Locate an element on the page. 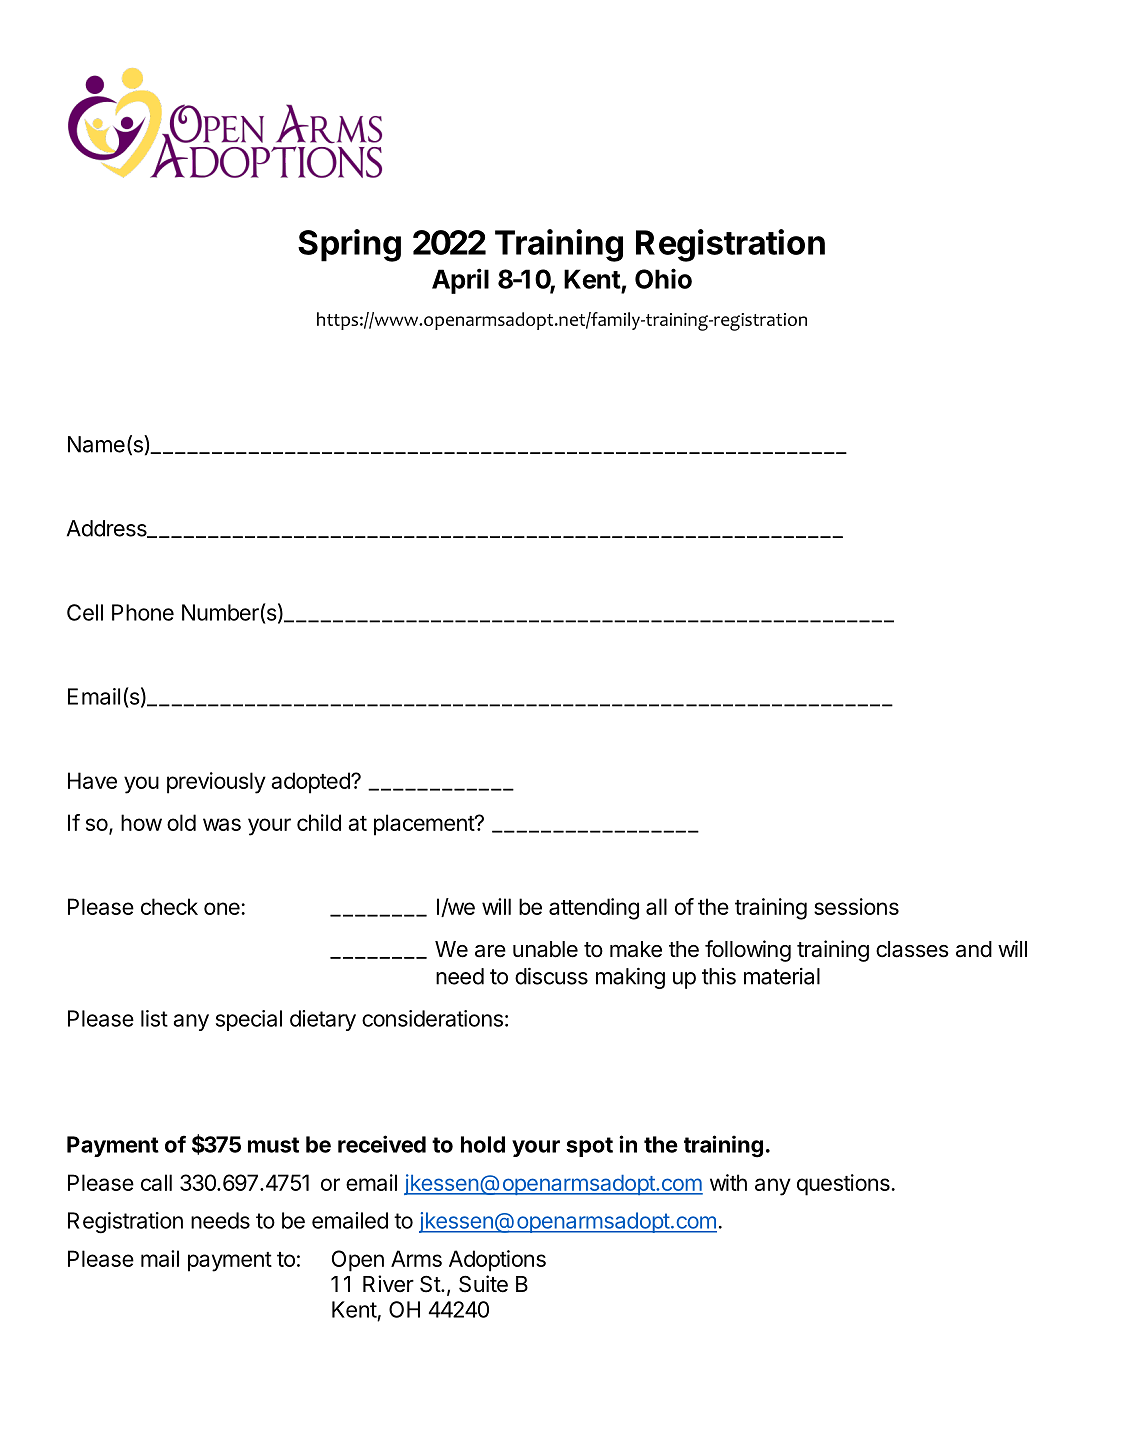 This document has height=1455, width=1124. questions is located at coordinates (843, 1185).
